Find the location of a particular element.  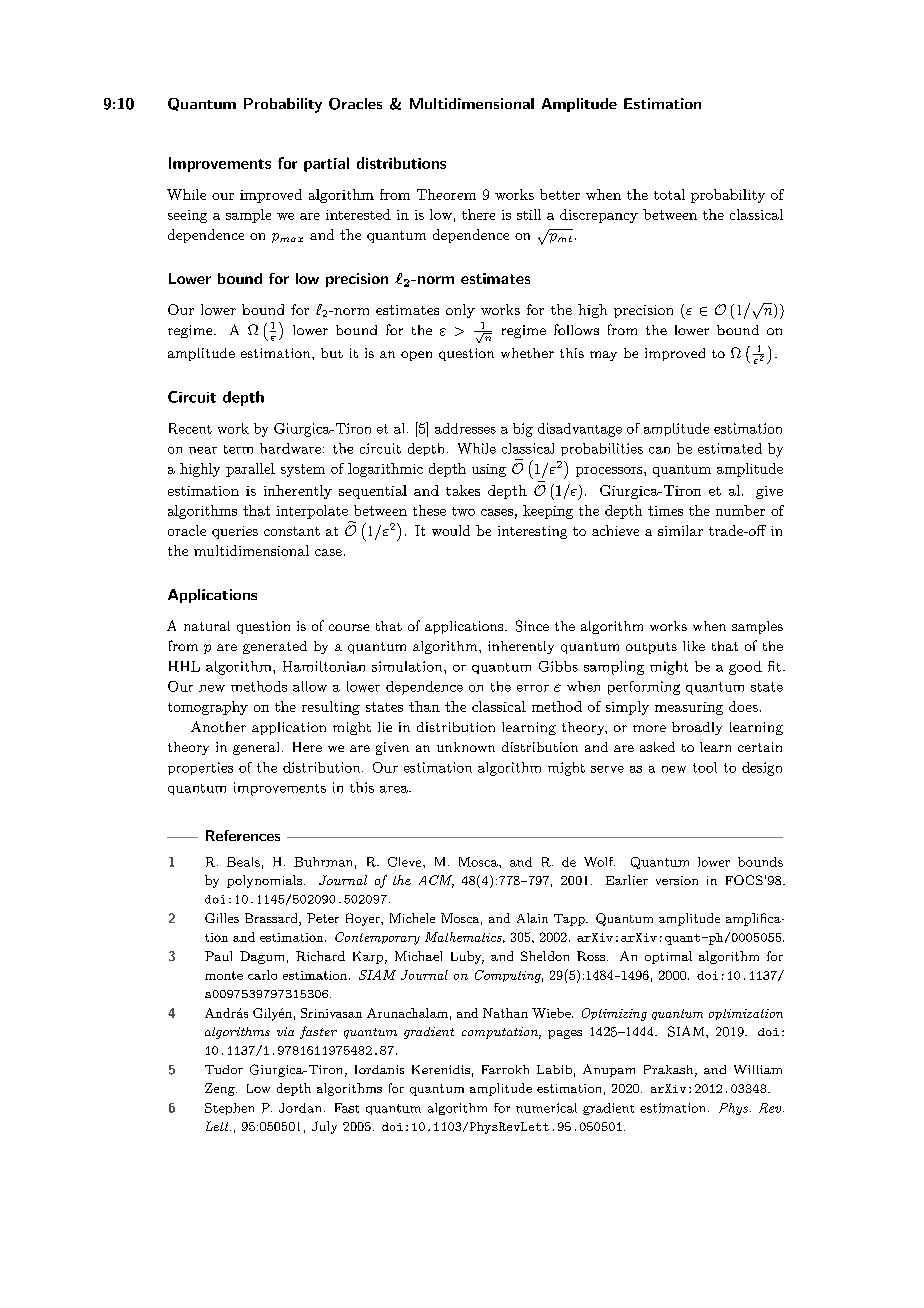

generated is located at coordinates (275, 647).
